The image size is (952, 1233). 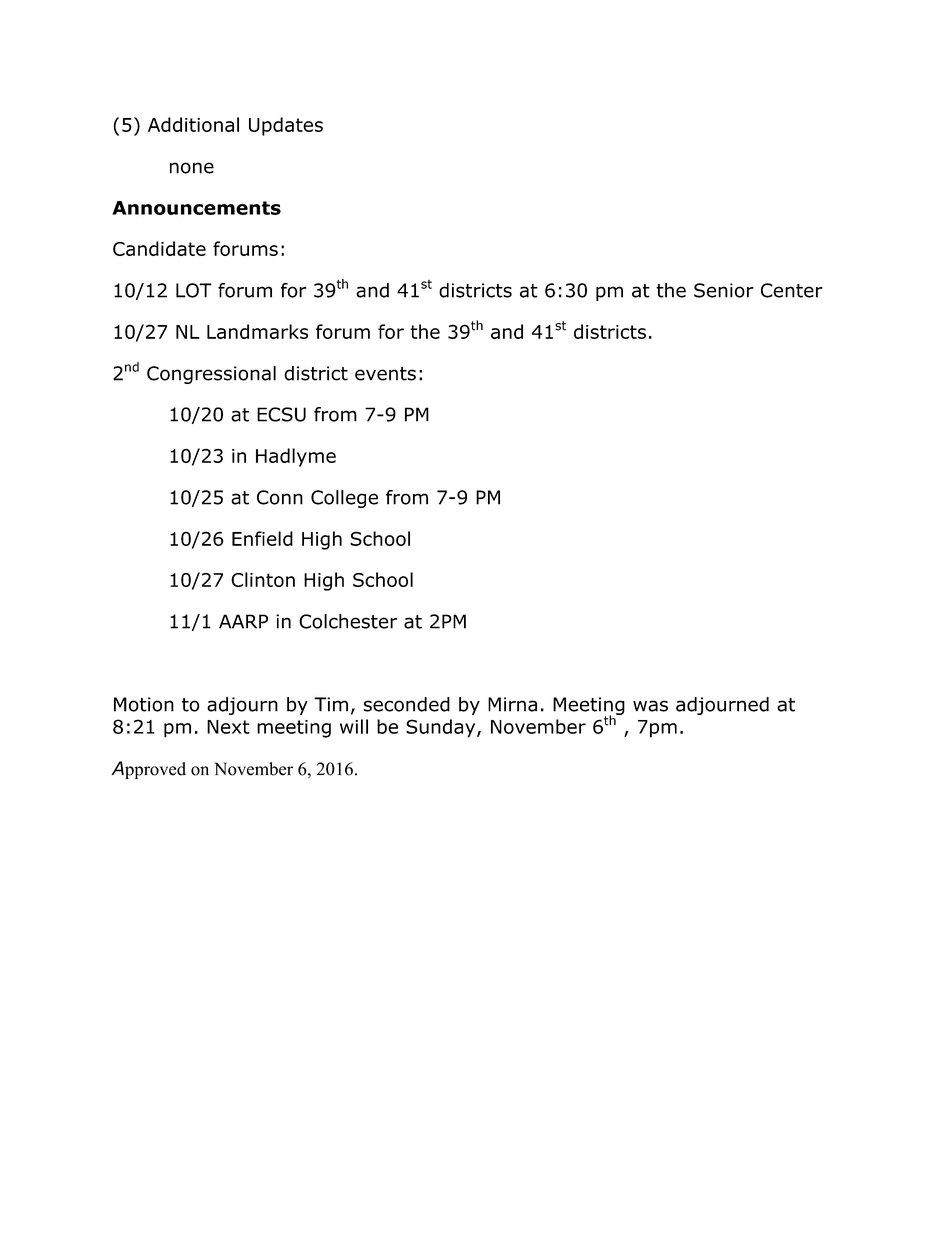 What do you see at coordinates (243, 621) in the screenshot?
I see `AARP` at bounding box center [243, 621].
